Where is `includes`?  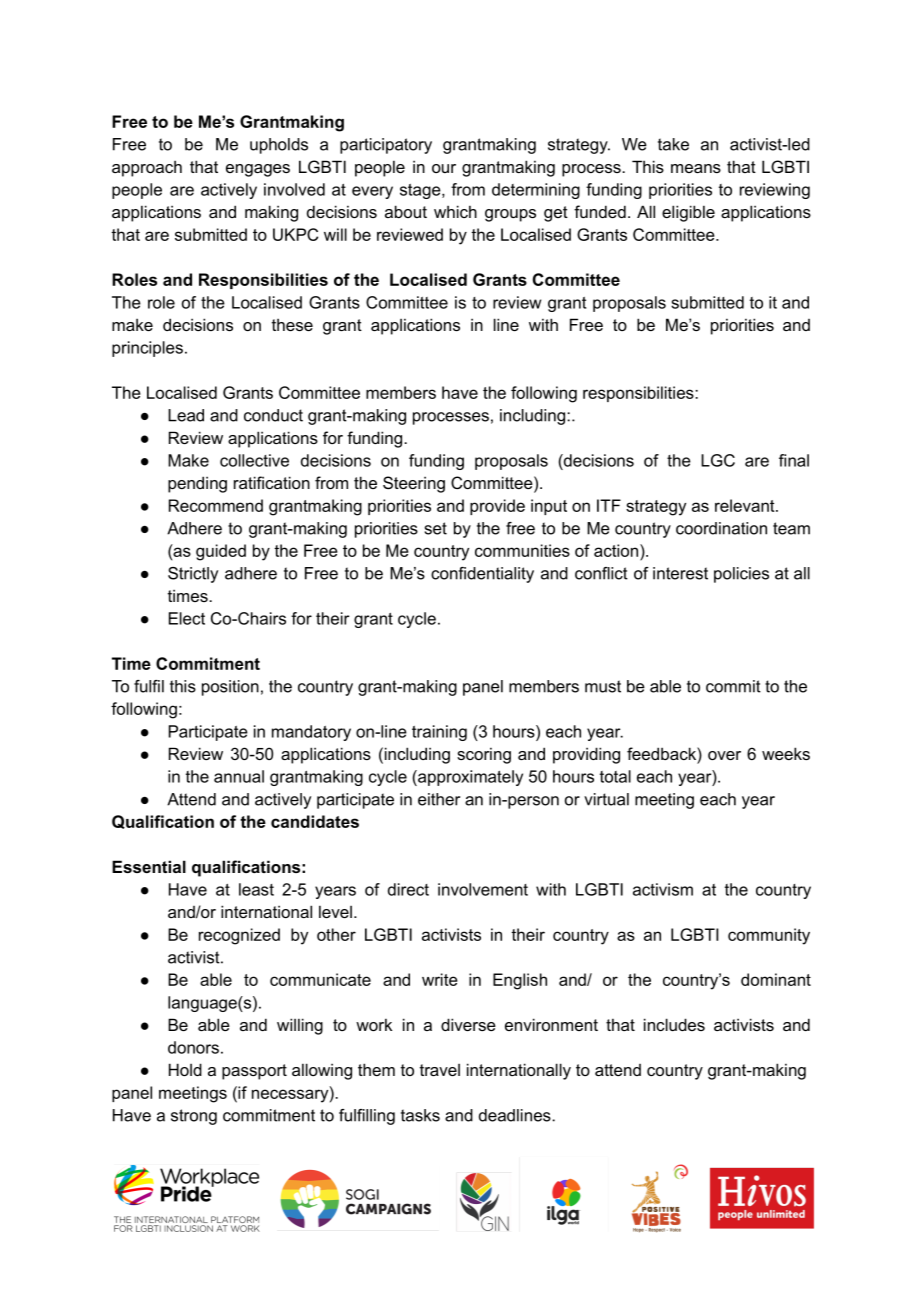 includes is located at coordinates (674, 1024).
